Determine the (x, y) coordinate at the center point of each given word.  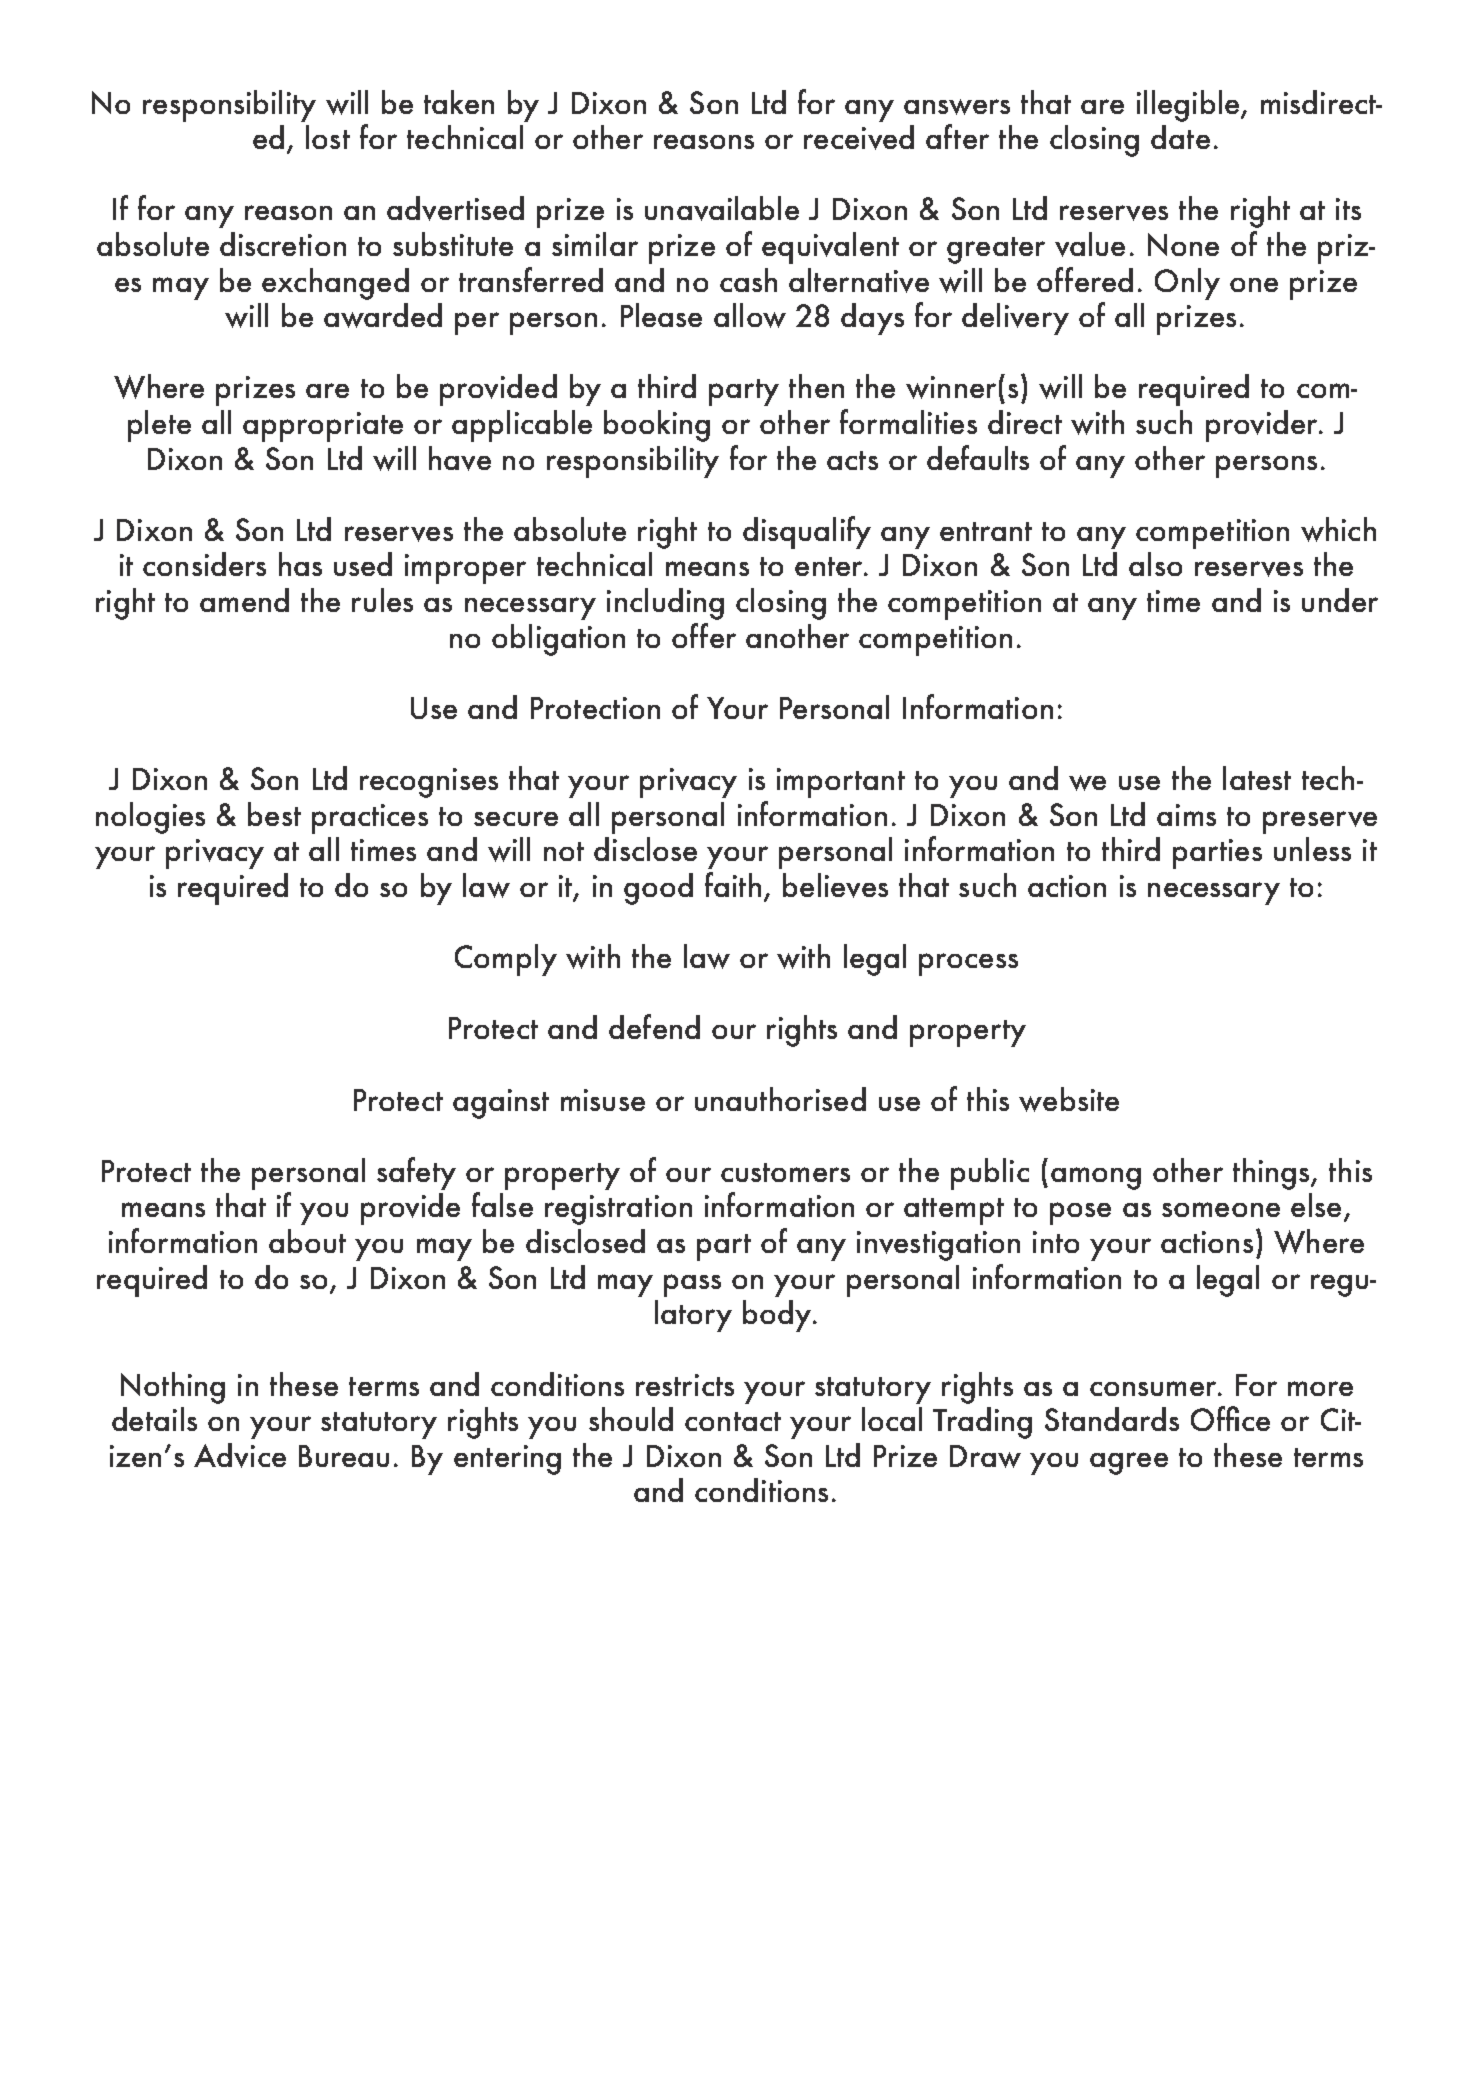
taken (459, 102)
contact (733, 1421)
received (859, 137)
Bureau (344, 1456)
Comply (506, 960)
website (1069, 1099)
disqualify (807, 532)
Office (1230, 1418)
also (1155, 564)
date (1180, 137)
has (300, 564)
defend (654, 1026)
